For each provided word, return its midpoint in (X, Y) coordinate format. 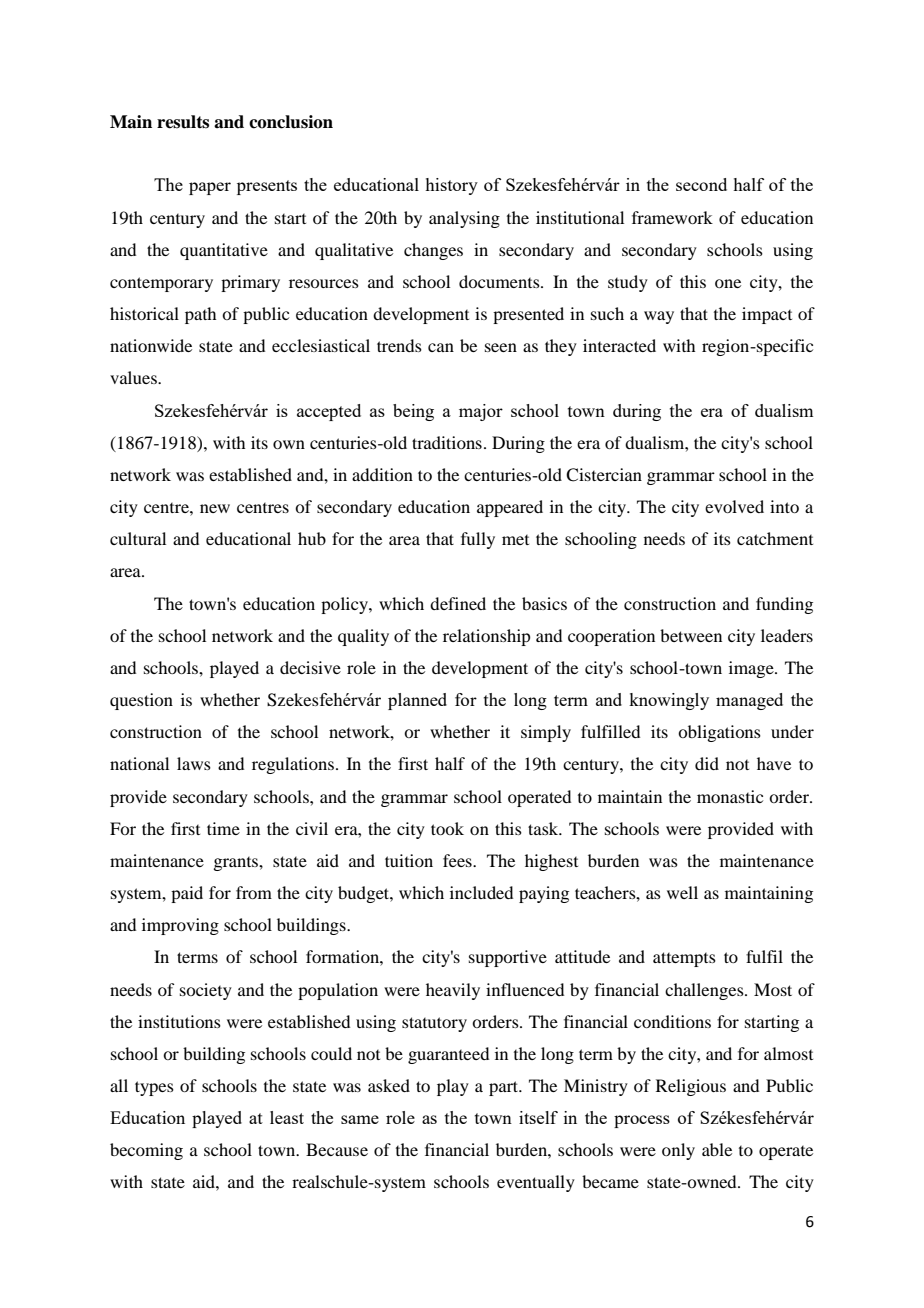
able (717, 1149)
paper (210, 188)
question (141, 701)
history (451, 186)
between (691, 635)
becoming (146, 1151)
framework (672, 217)
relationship (486, 637)
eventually (536, 1183)
